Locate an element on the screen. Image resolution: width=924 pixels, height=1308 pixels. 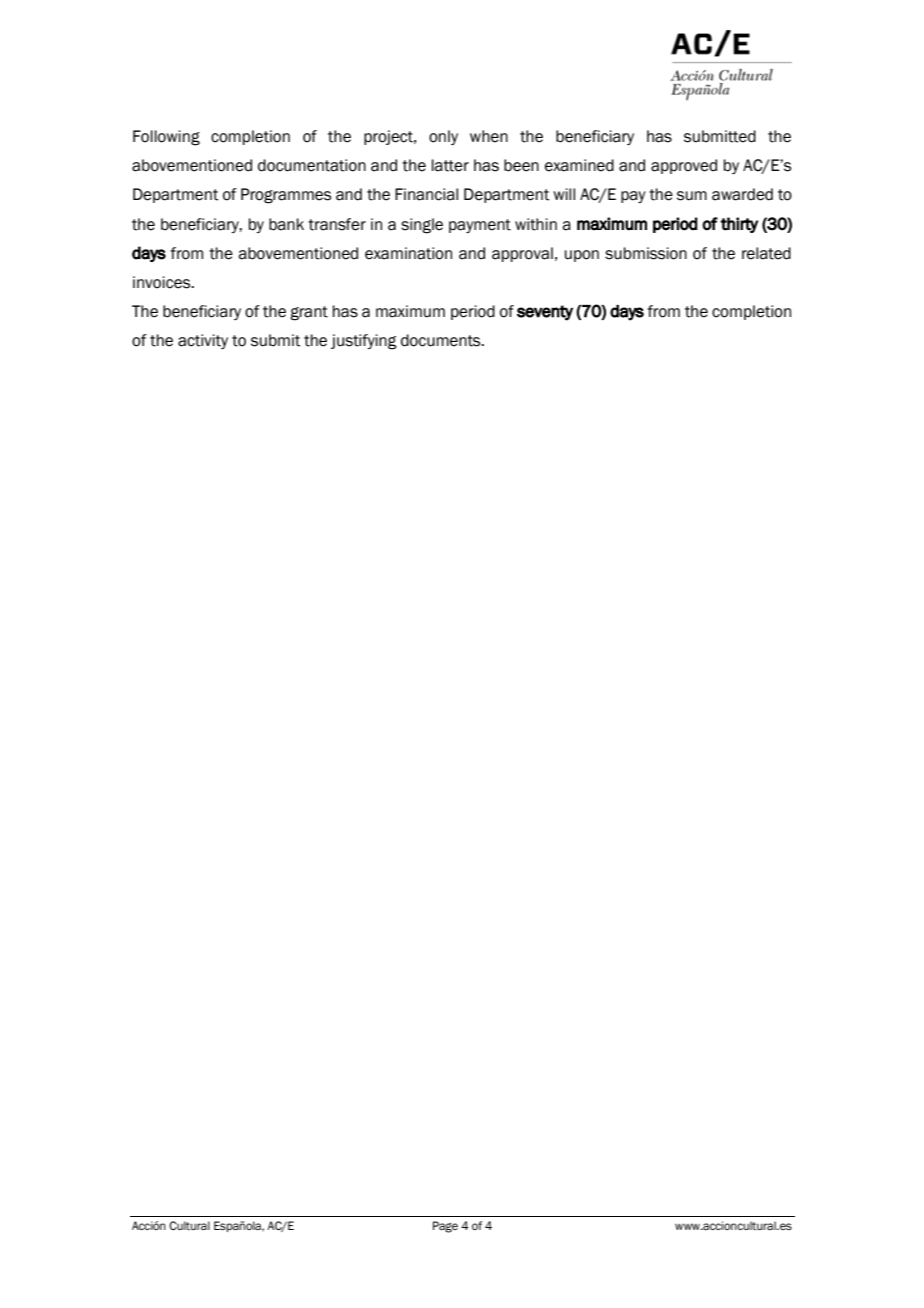
related is located at coordinates (766, 253).
